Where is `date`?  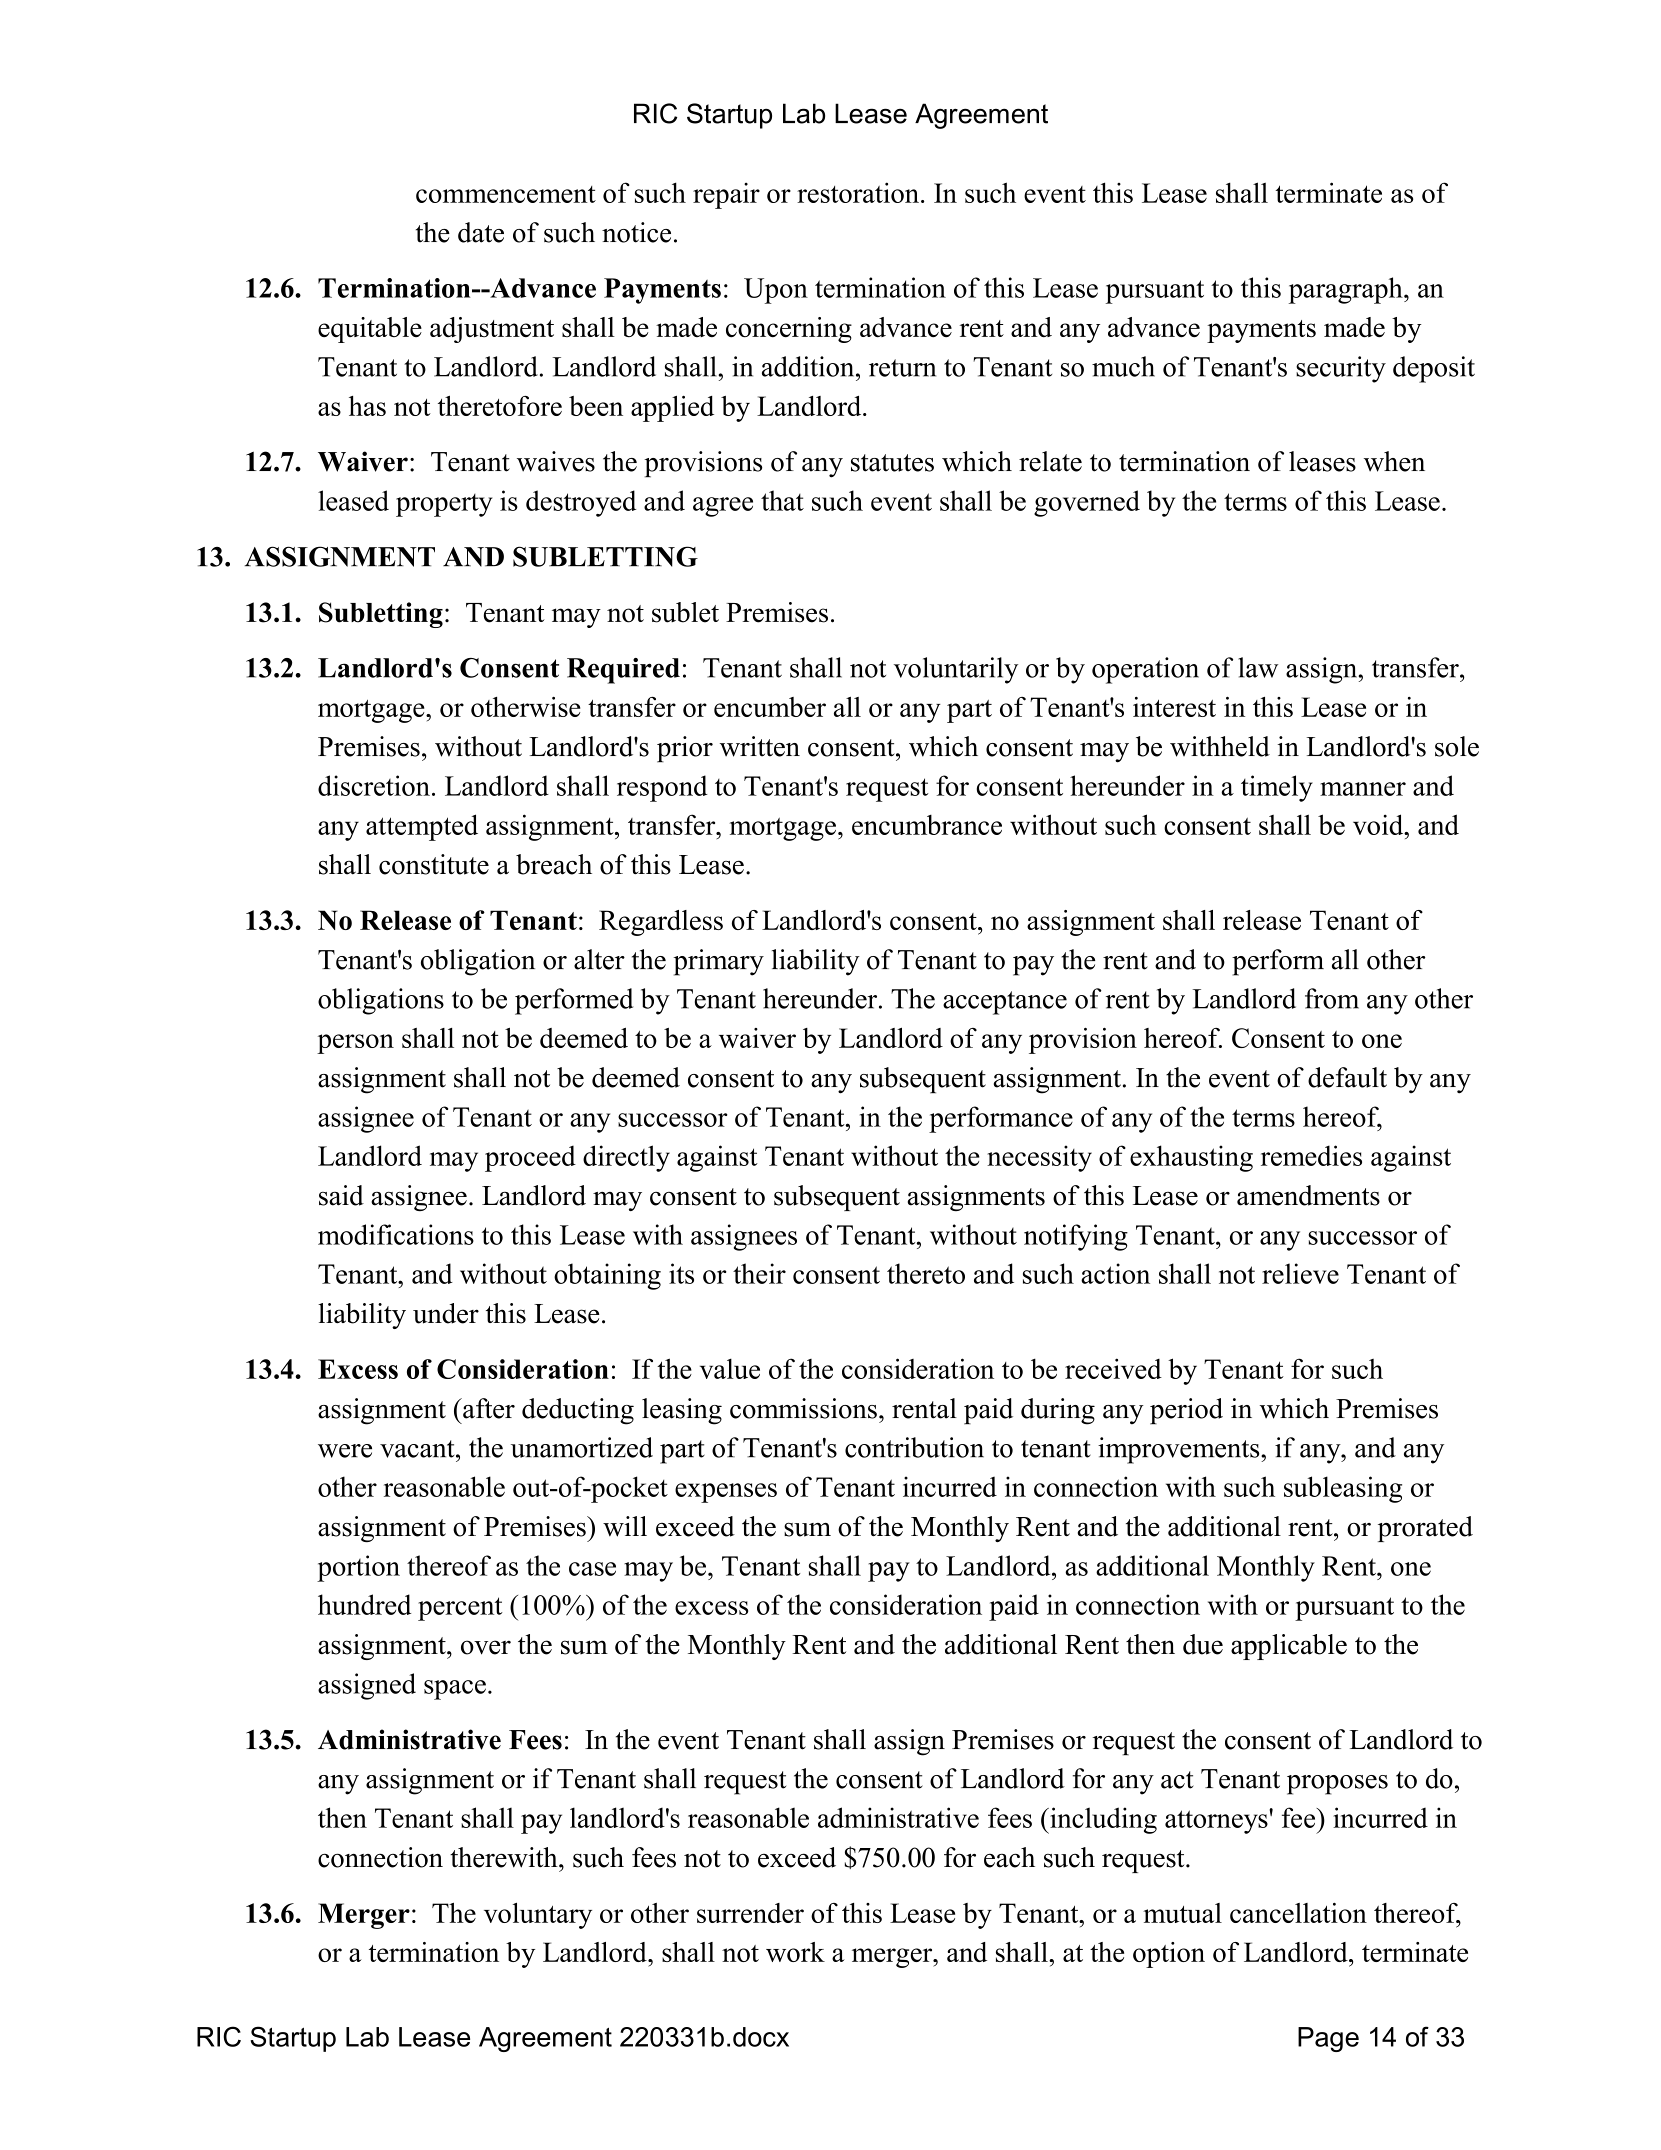 date is located at coordinates (481, 232).
